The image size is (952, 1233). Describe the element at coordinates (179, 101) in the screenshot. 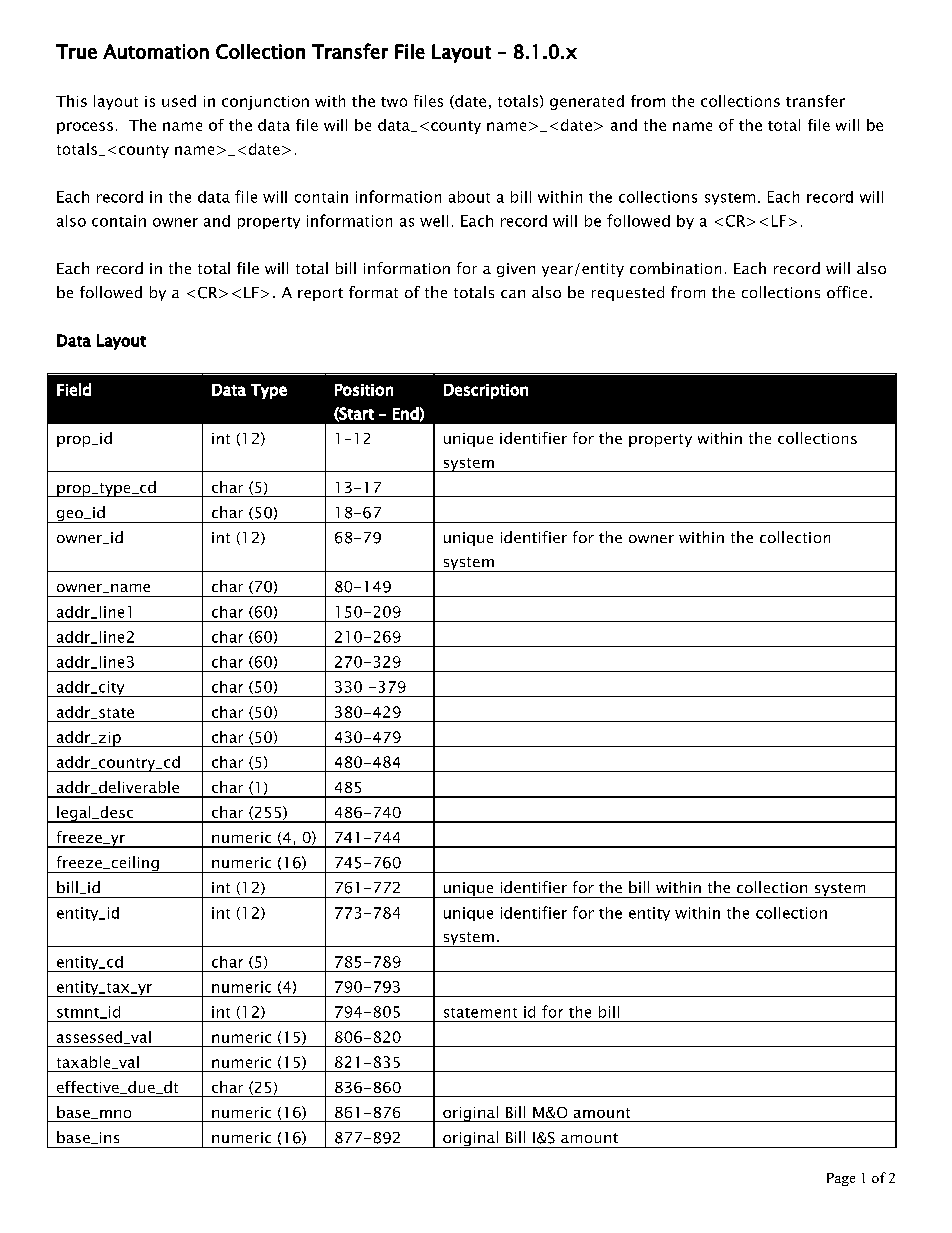

I see `used` at that location.
